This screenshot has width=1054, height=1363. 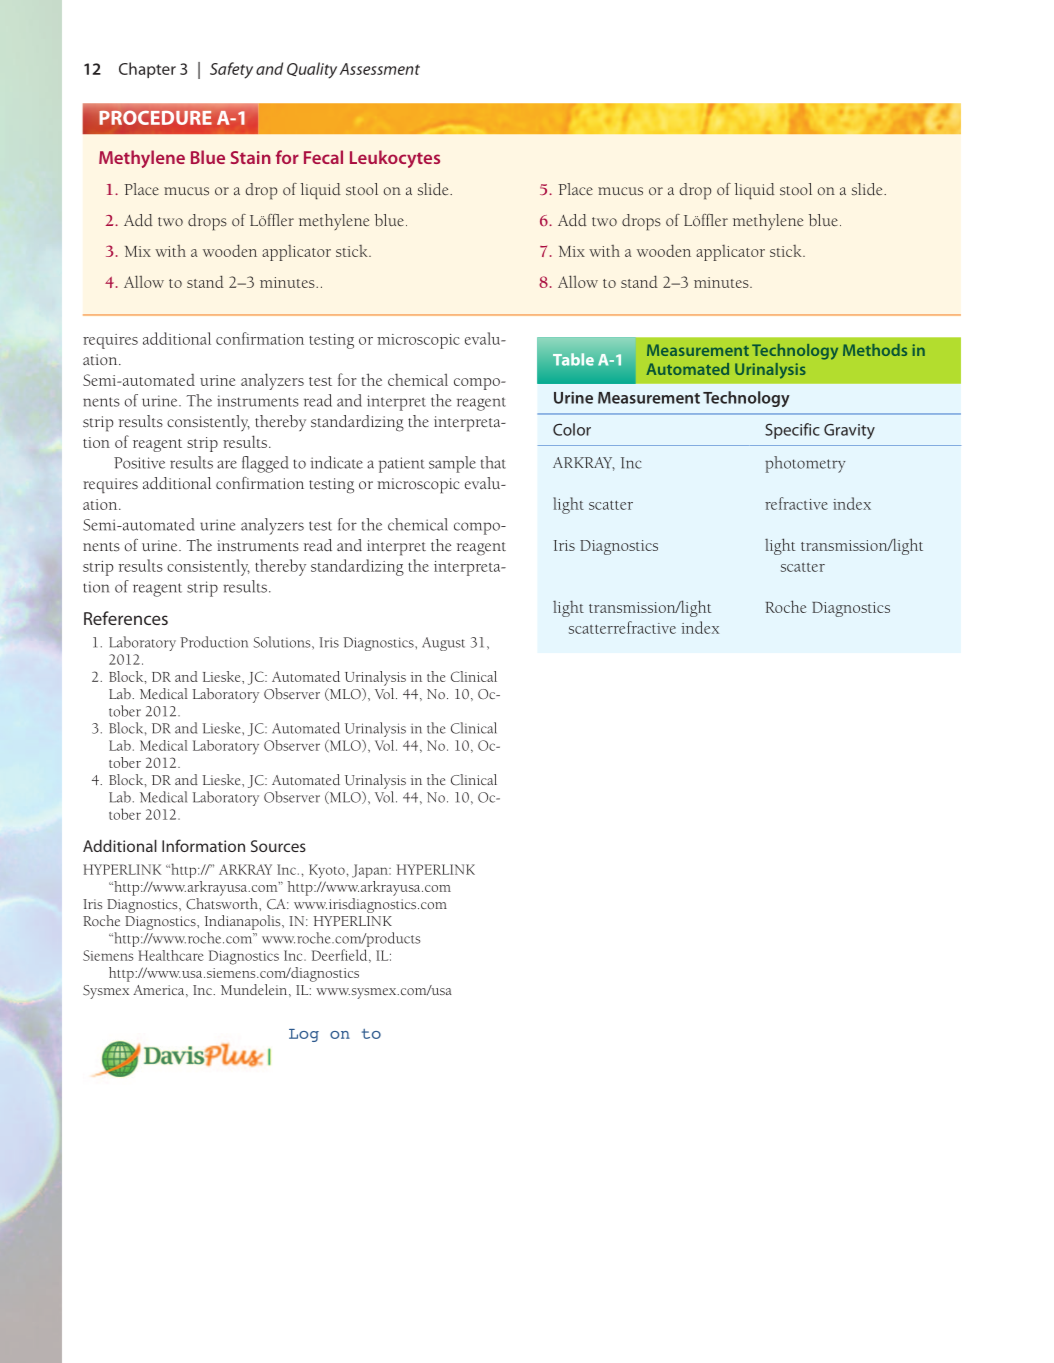 I want to click on flagged, so click(x=265, y=464).
